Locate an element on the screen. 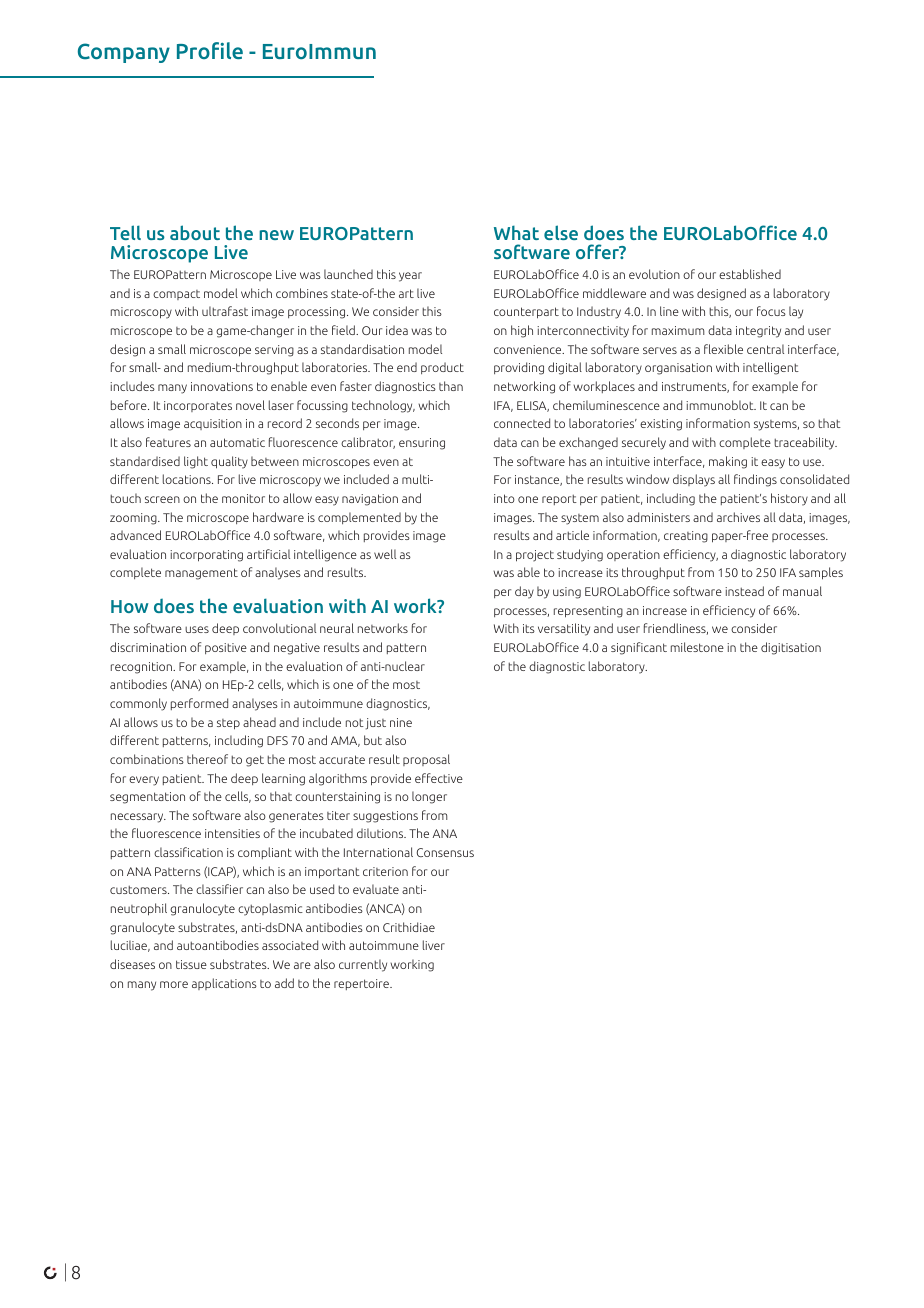 This screenshot has height=1308, width=924. else is located at coordinates (561, 232).
